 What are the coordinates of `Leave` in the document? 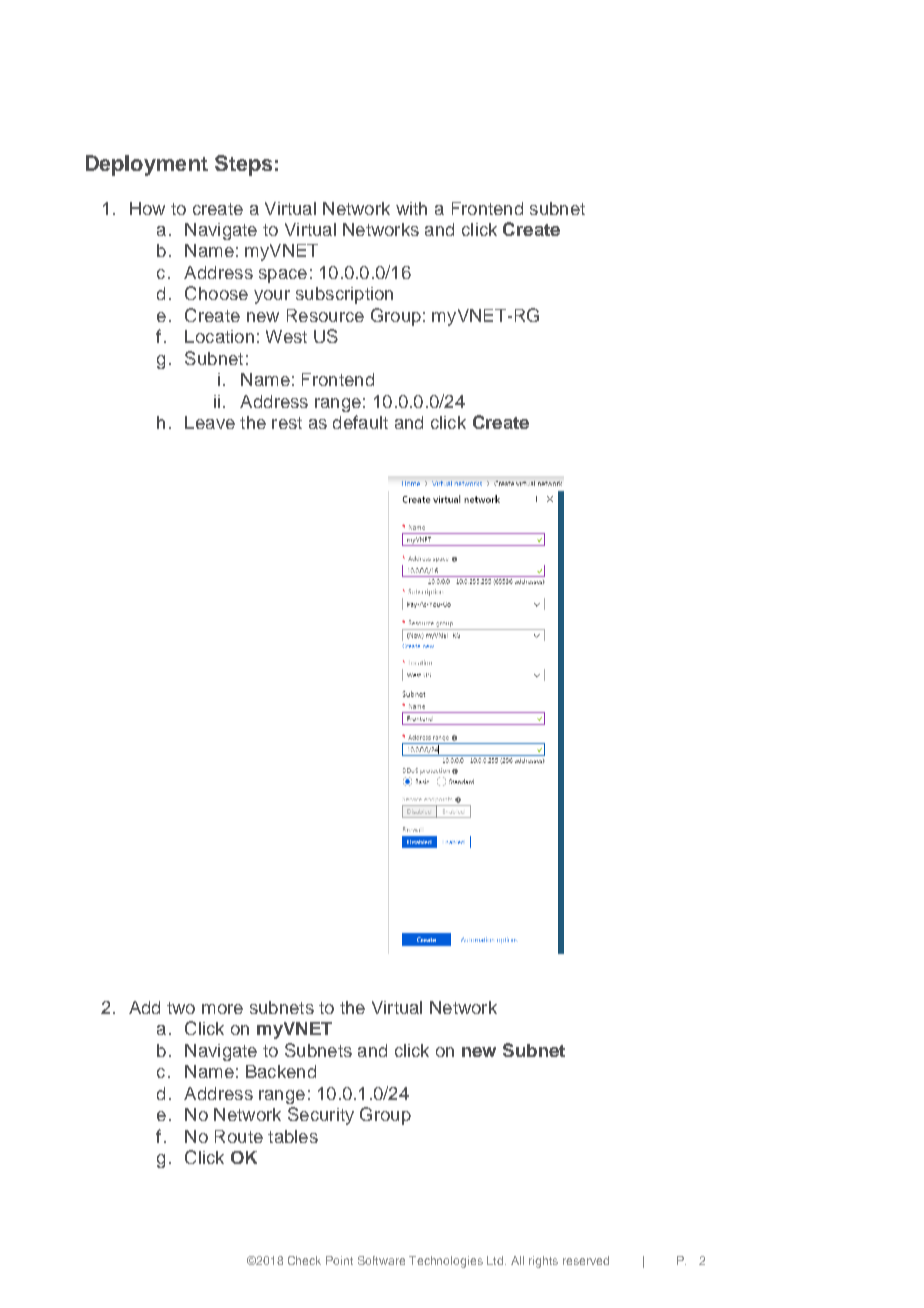 It's located at (210, 422).
